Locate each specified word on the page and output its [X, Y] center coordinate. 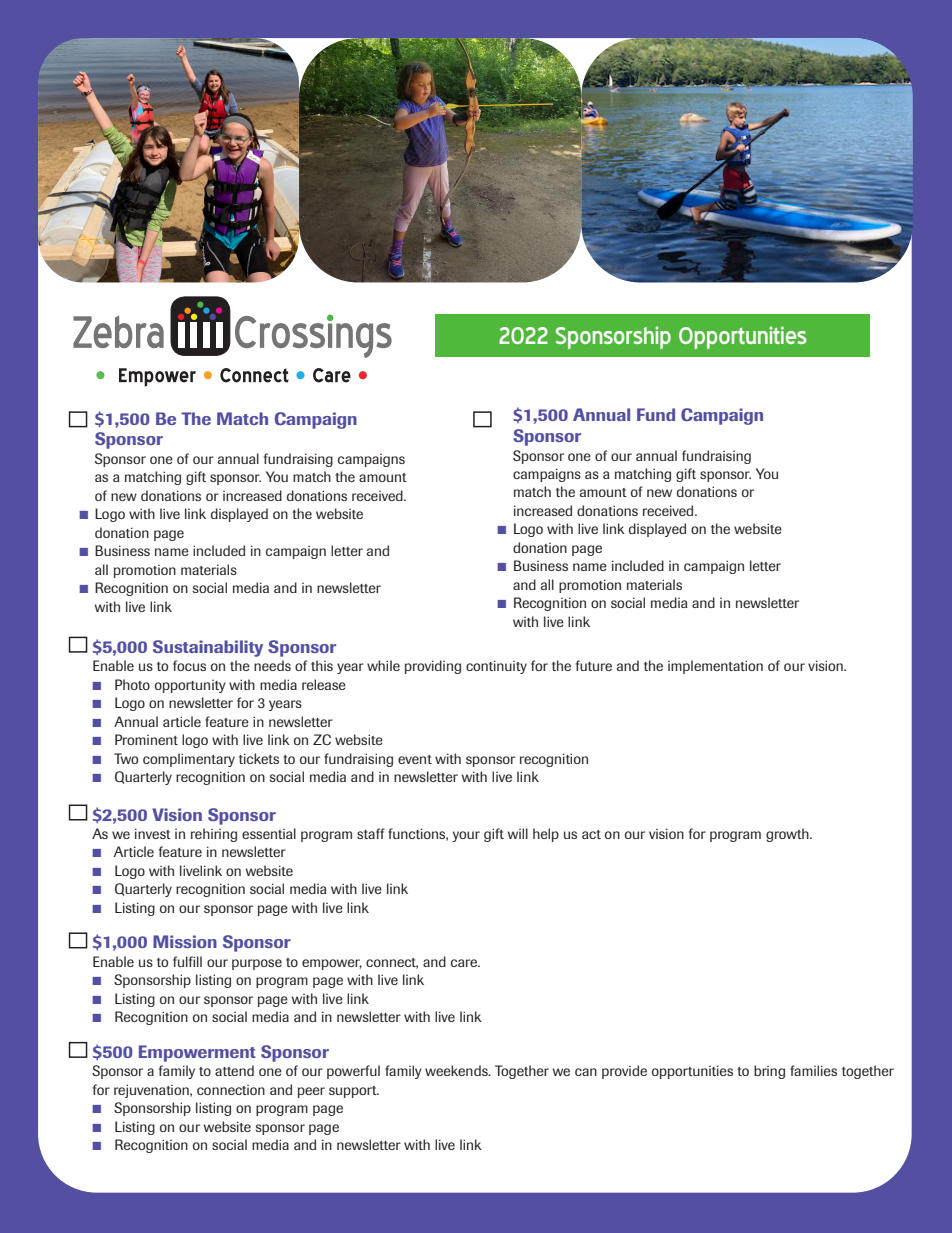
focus [189, 665]
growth [788, 835]
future [594, 665]
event [415, 759]
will [518, 833]
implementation [715, 667]
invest [153, 833]
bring [769, 1072]
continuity [496, 667]
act [591, 834]
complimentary [189, 760]
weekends [457, 1070]
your [466, 836]
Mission [185, 941]
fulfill [187, 961]
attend [234, 1070]
